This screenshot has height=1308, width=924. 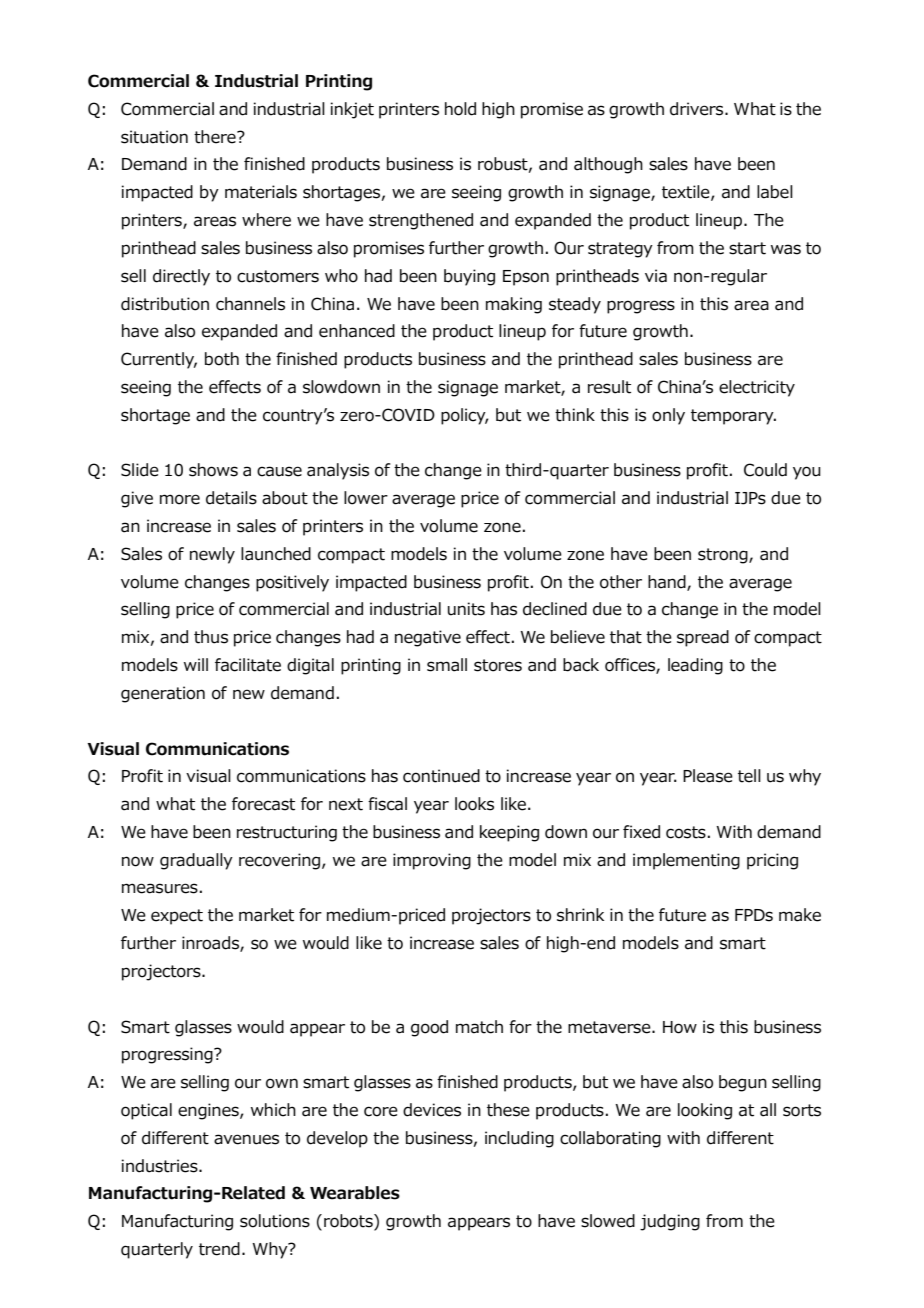 What do you see at coordinates (686, 861) in the screenshot?
I see `implementing` at bounding box center [686, 861].
